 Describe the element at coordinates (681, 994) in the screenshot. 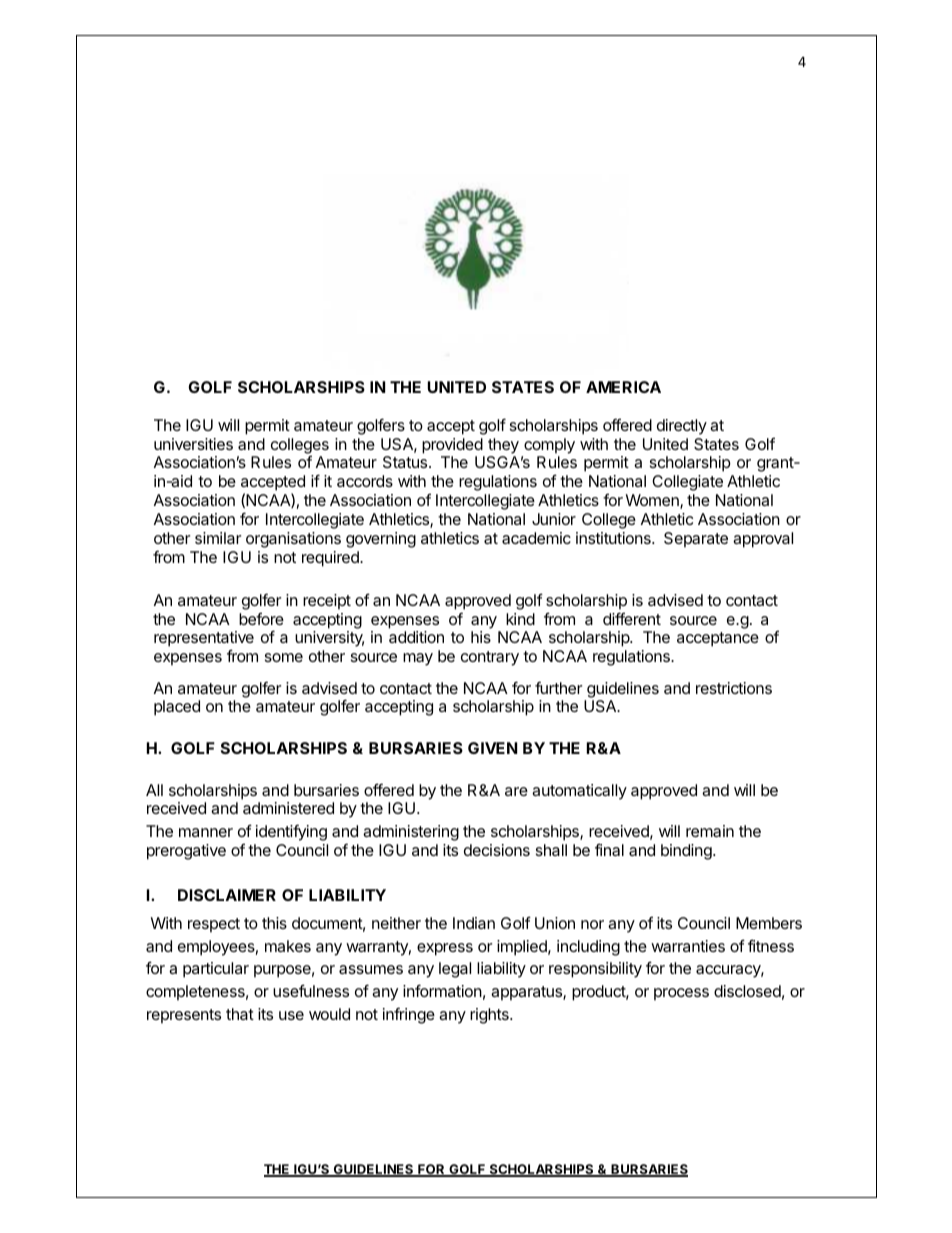

I see `process` at that location.
